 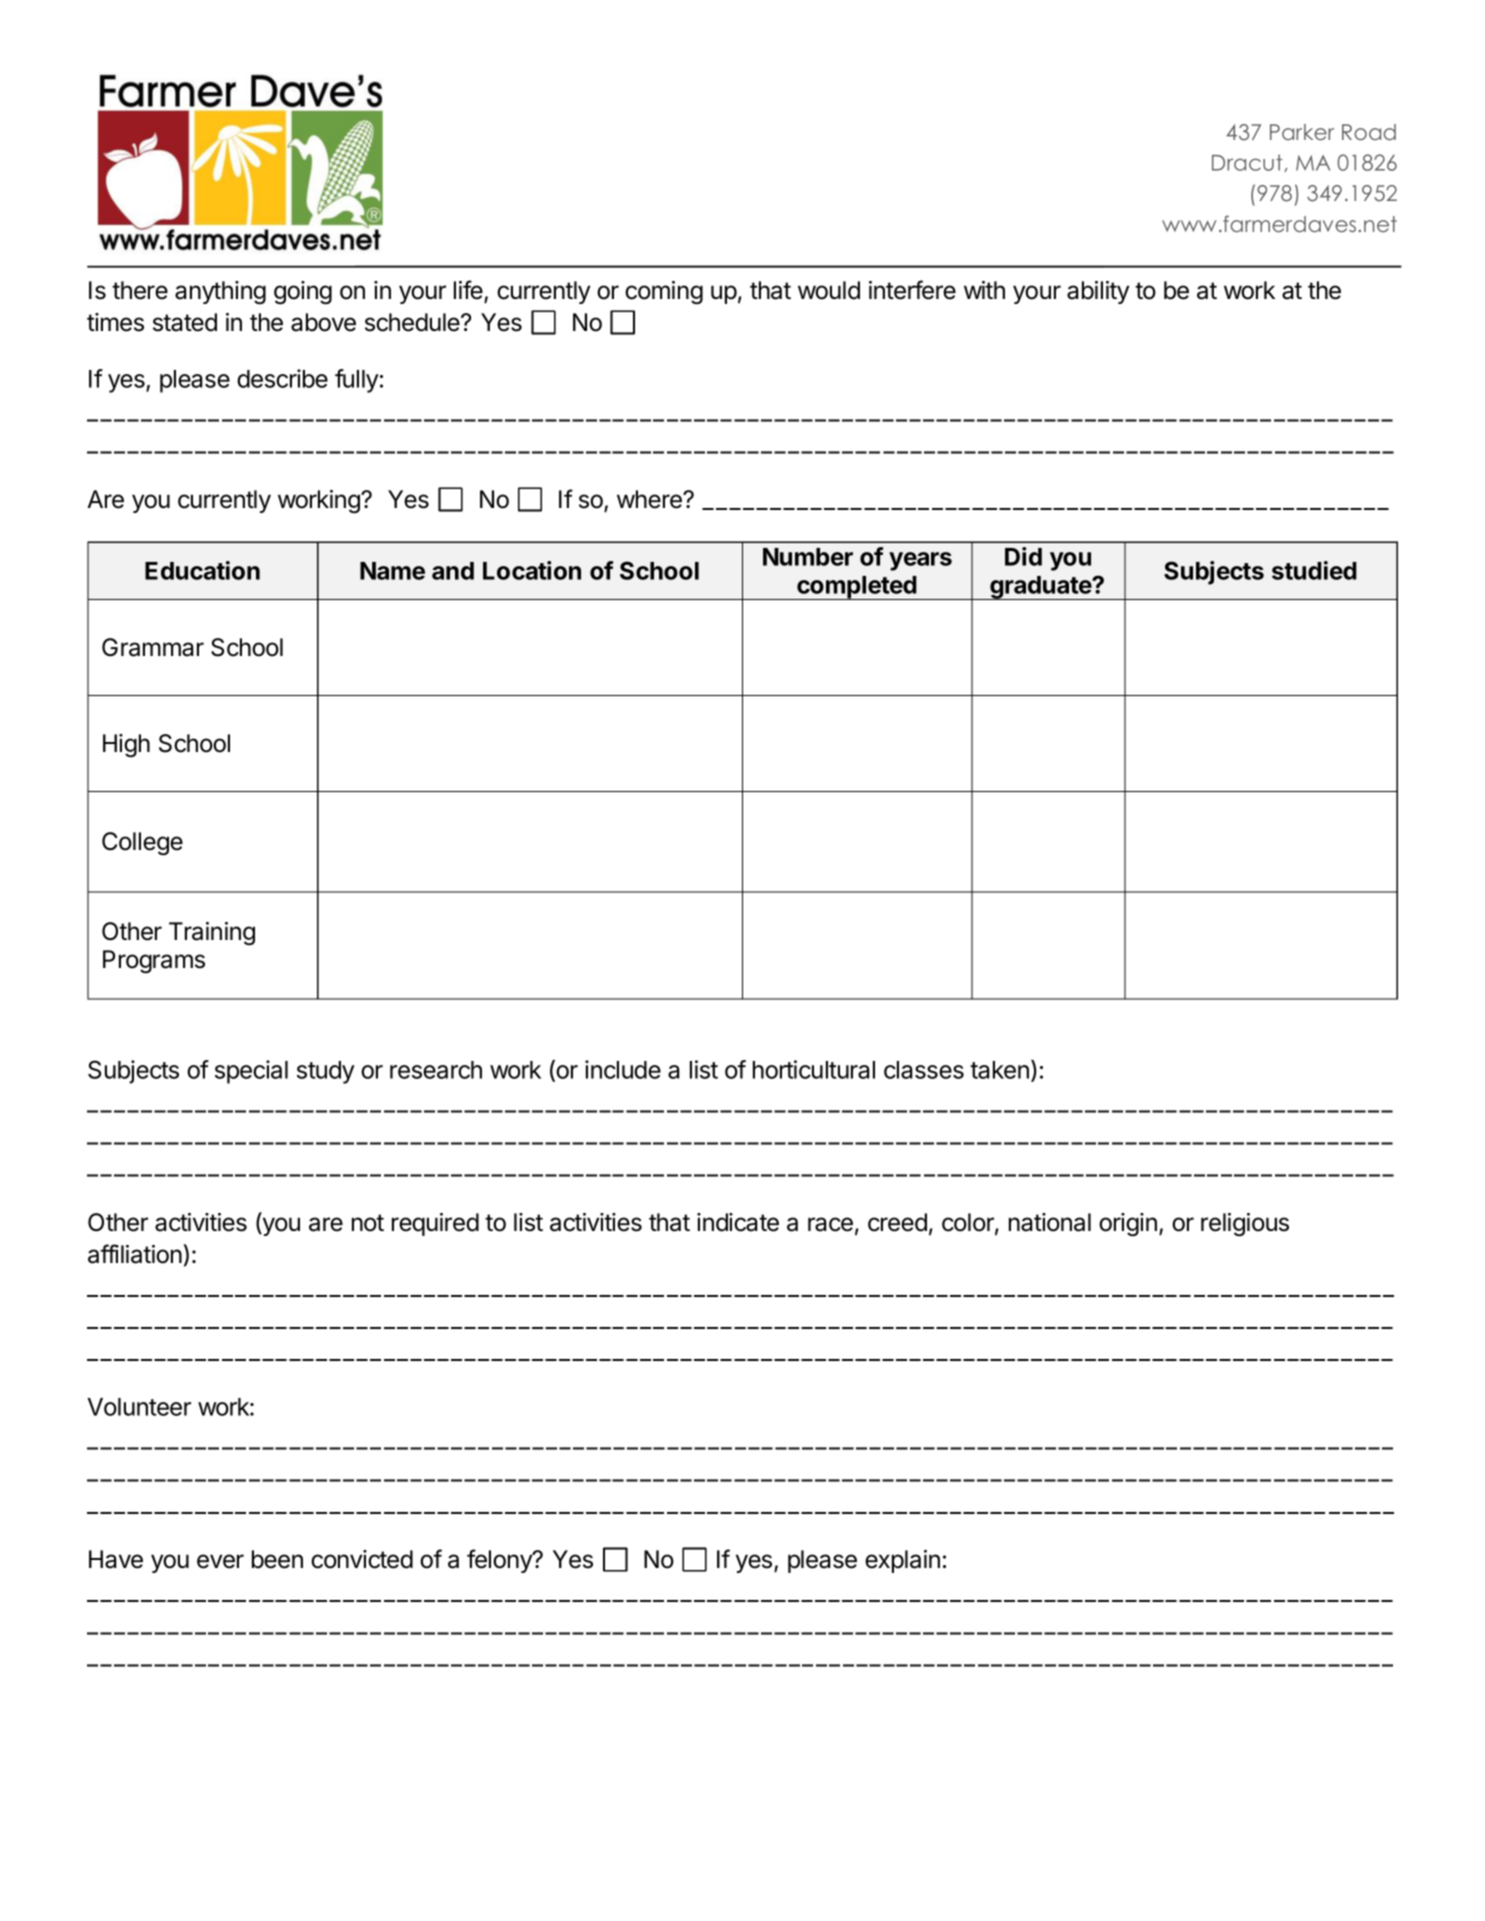 I want to click on taken, so click(x=999, y=1070).
